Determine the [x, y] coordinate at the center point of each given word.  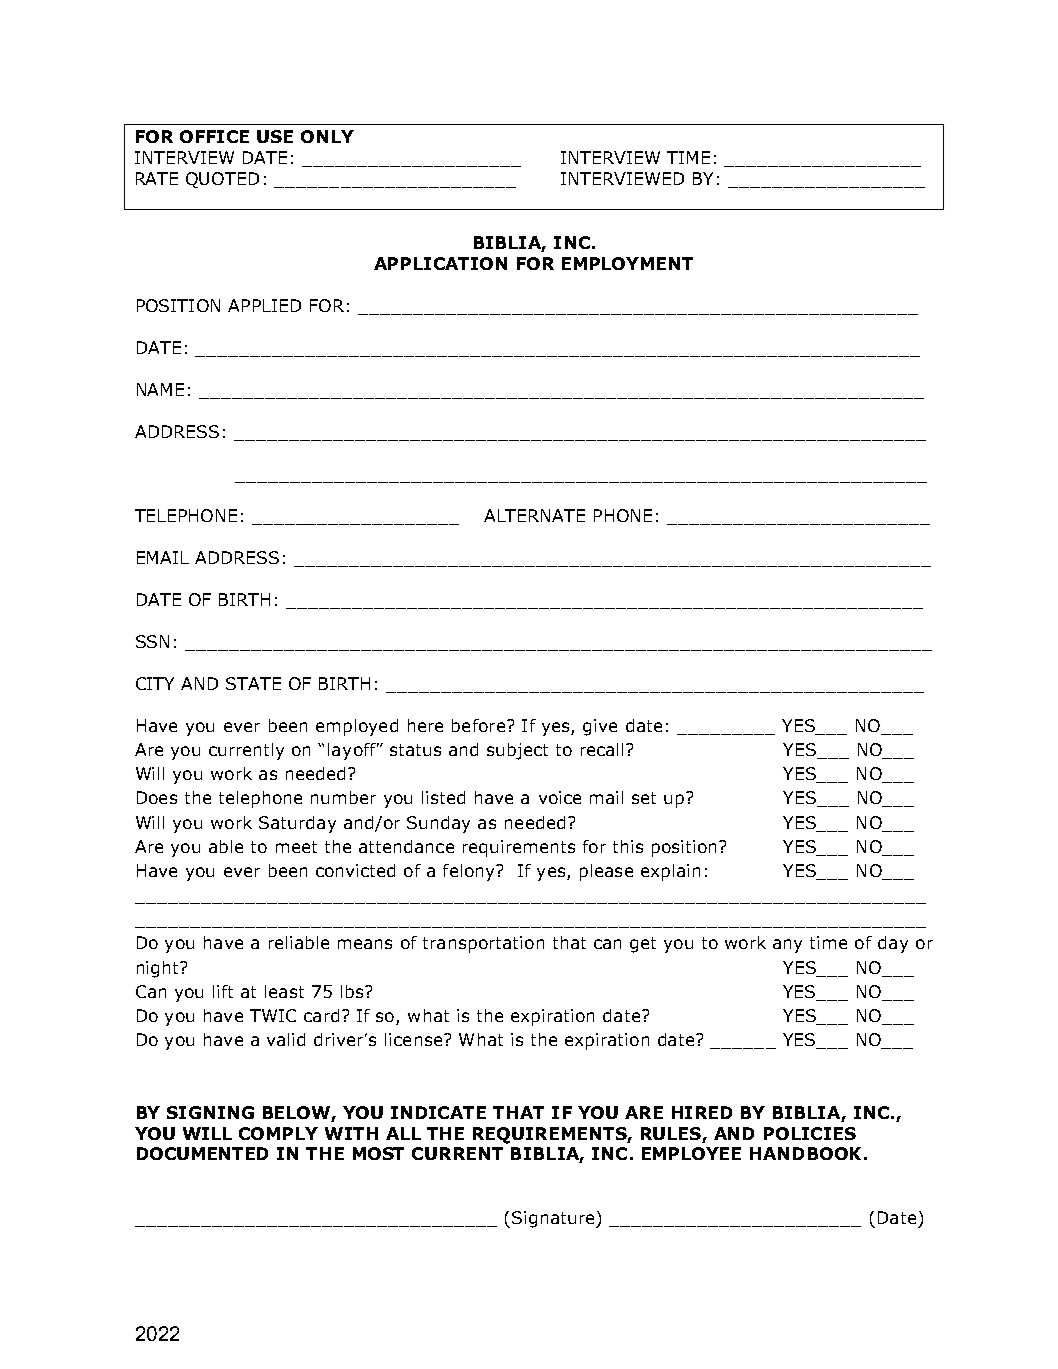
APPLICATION [440, 263]
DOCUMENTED [202, 1153]
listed [443, 797]
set [644, 798]
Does [157, 797]
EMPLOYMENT [627, 263]
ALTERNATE [534, 515]
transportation [483, 944]
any [787, 946]
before [478, 725]
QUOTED [222, 180]
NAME [160, 389]
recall [602, 749]
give [600, 727]
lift [223, 991]
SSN [152, 641]
